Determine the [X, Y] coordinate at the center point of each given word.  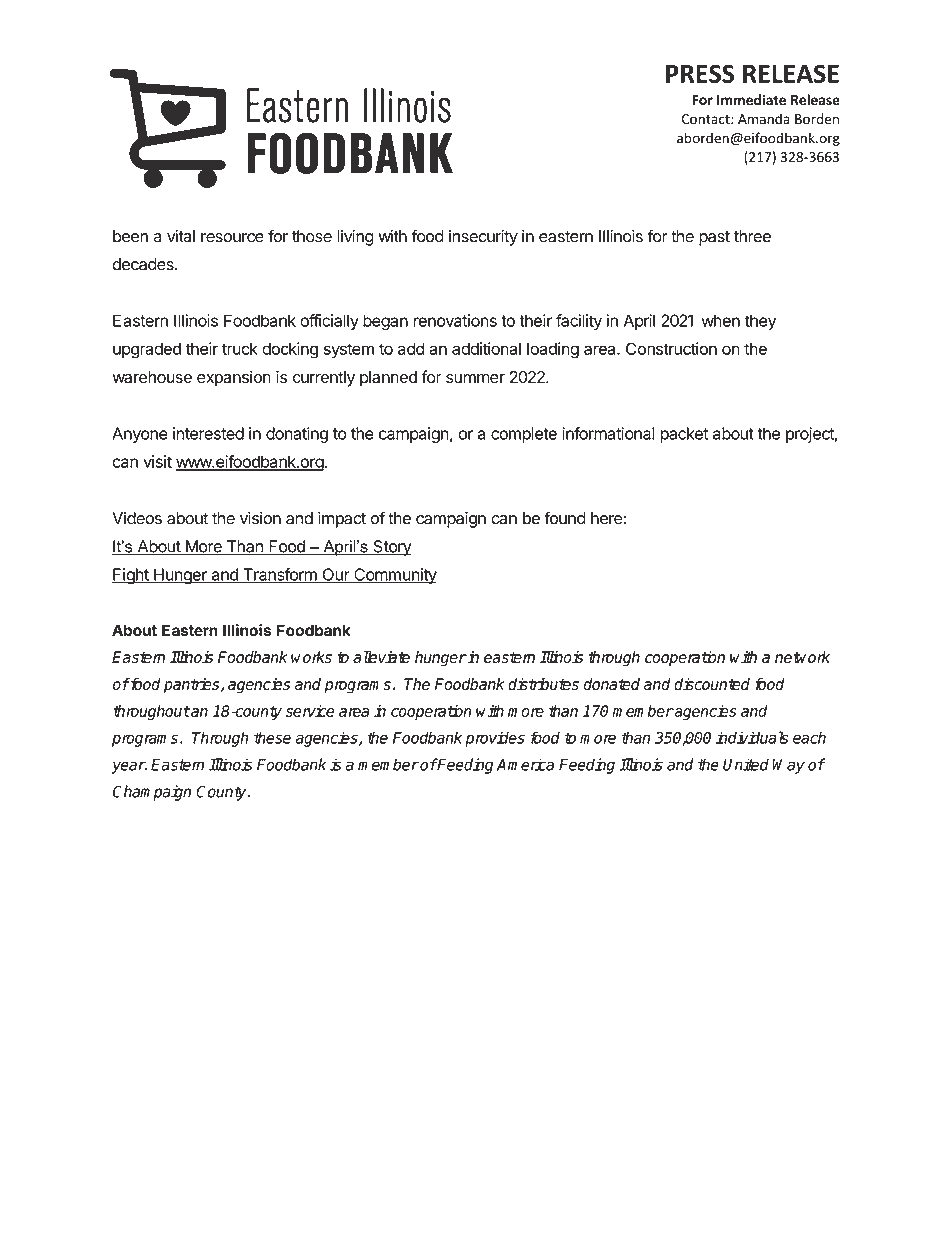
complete [524, 435]
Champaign [152, 793]
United [746, 764]
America [525, 764]
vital [181, 236]
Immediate [751, 99]
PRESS [700, 73]
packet [684, 435]
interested [208, 433]
